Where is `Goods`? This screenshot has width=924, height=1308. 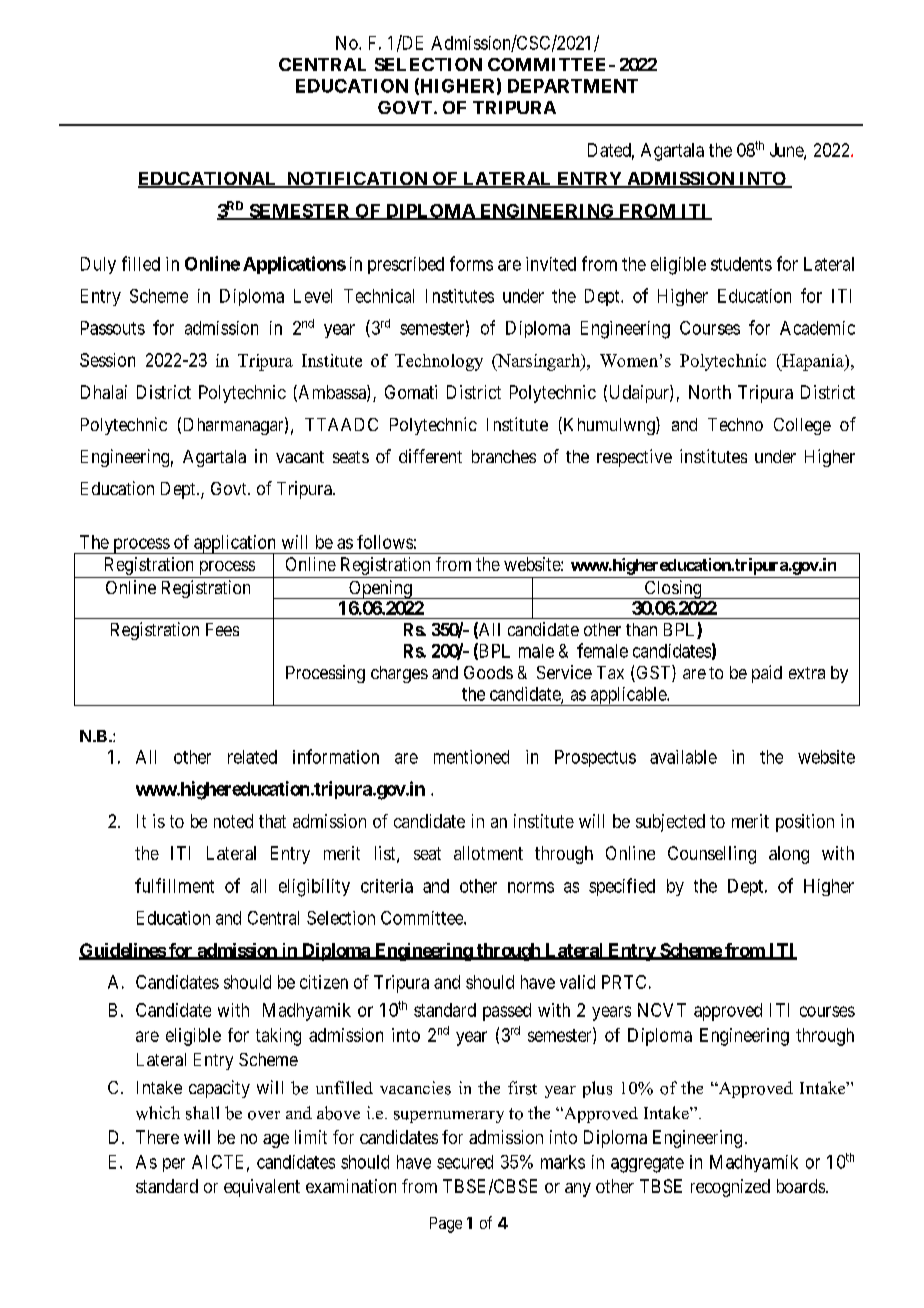 Goods is located at coordinates (488, 672).
